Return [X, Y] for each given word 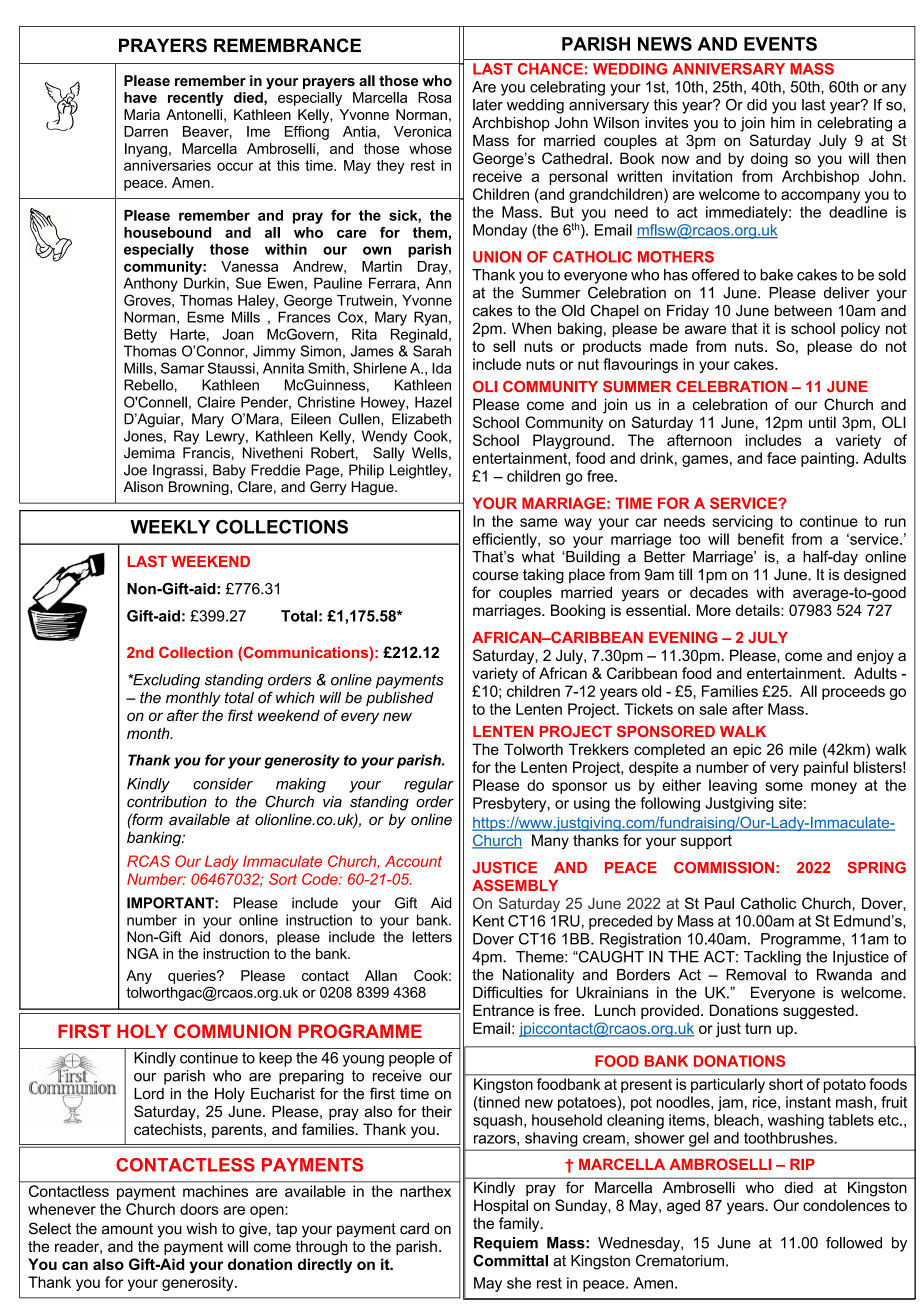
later [488, 105]
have [140, 97]
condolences [846, 1205]
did [757, 105]
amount [127, 1229]
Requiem [506, 1244]
